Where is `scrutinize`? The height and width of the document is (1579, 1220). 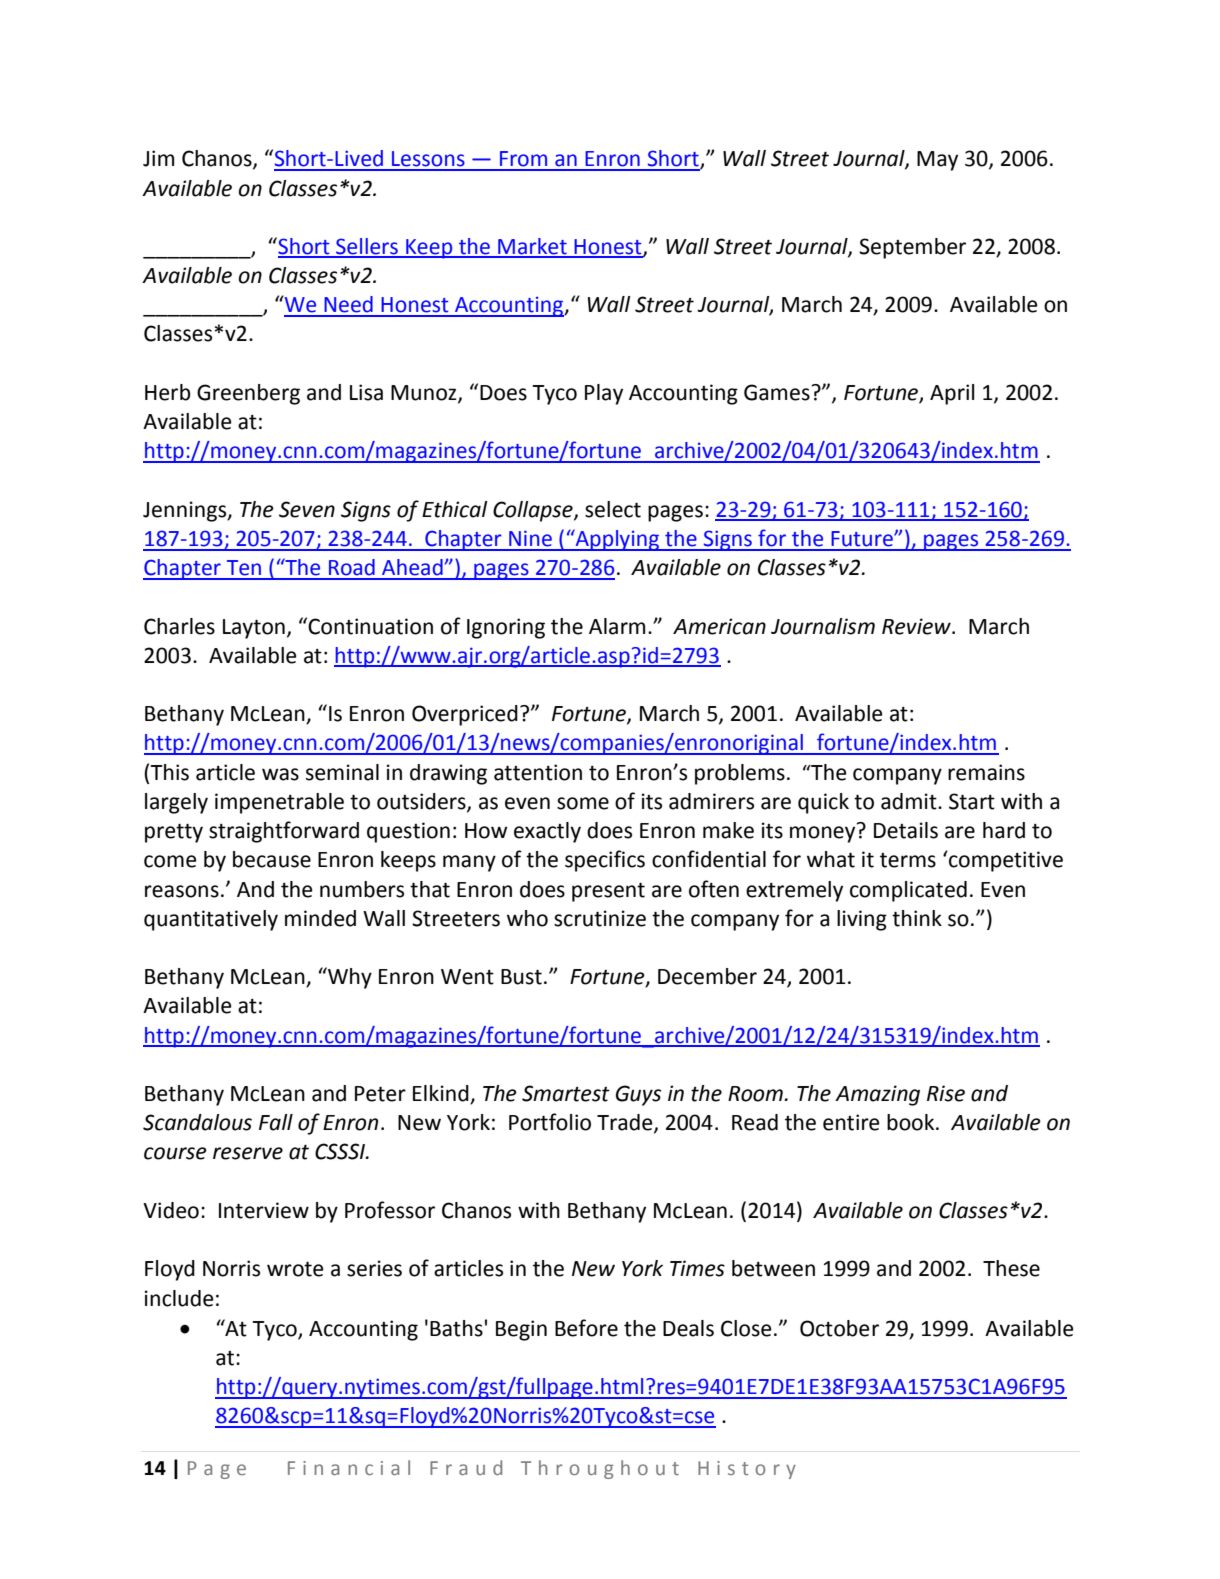 scrutinize is located at coordinates (600, 918).
